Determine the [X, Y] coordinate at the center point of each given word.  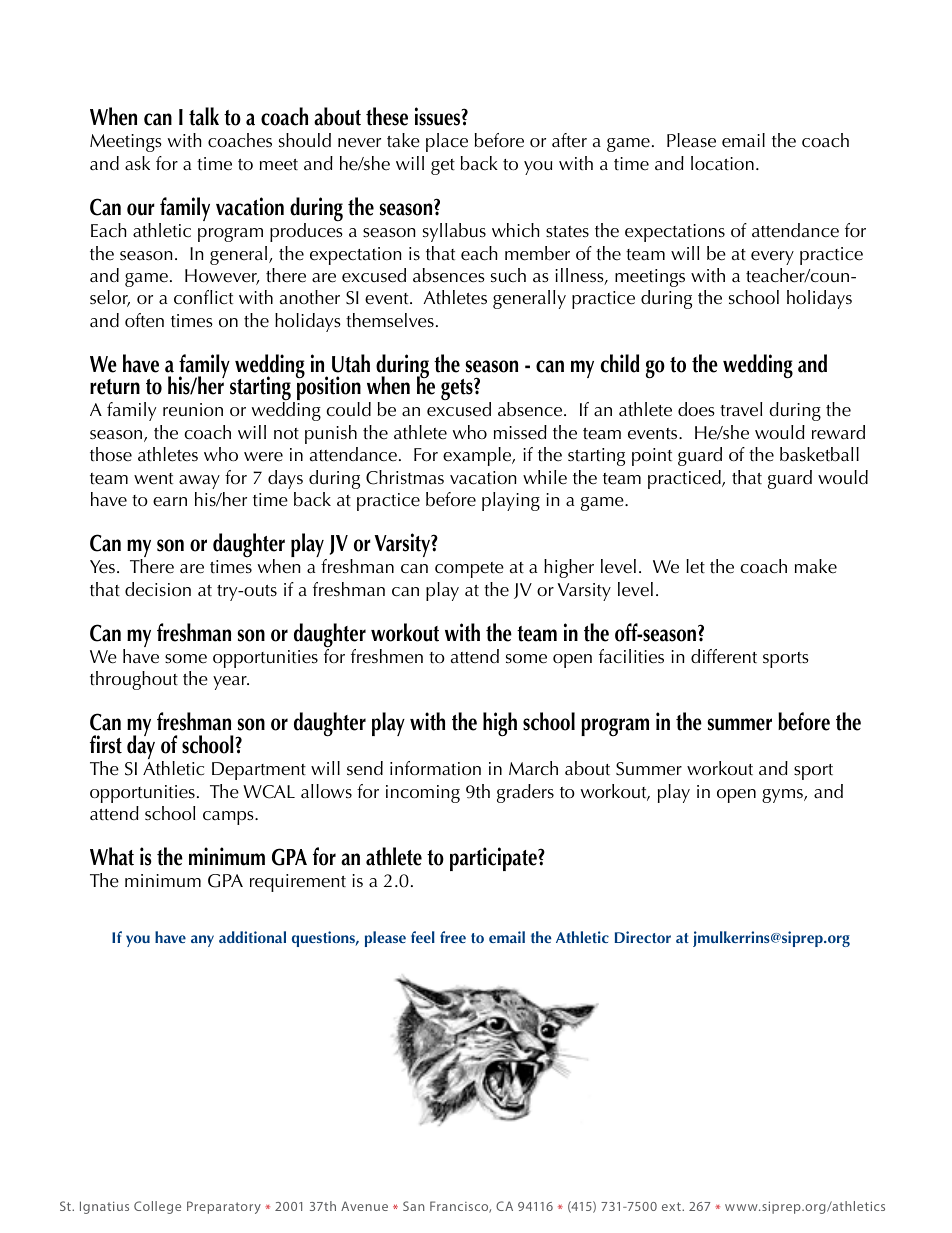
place [447, 142]
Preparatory [224, 1207]
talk [204, 116]
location [722, 163]
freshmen [387, 656]
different [724, 656]
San [413, 1206]
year [231, 683]
